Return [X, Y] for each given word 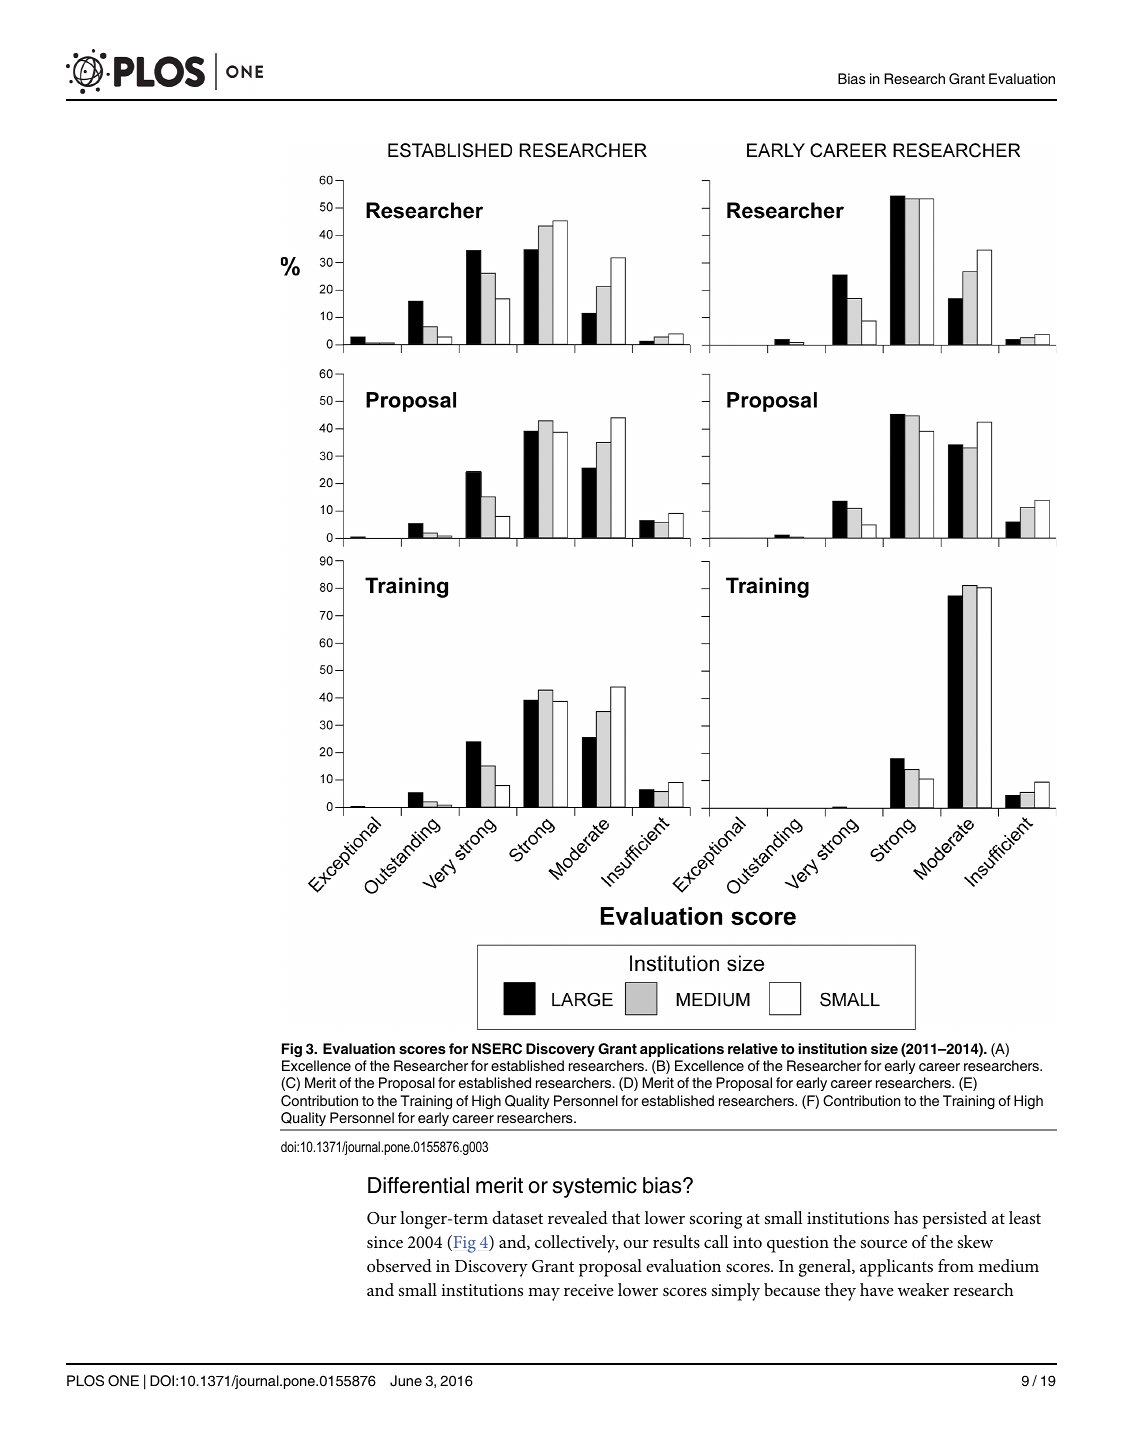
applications [682, 1050]
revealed [578, 1217]
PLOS [85, 1381]
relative [753, 1048]
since [385, 1242]
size [884, 1048]
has [906, 1217]
